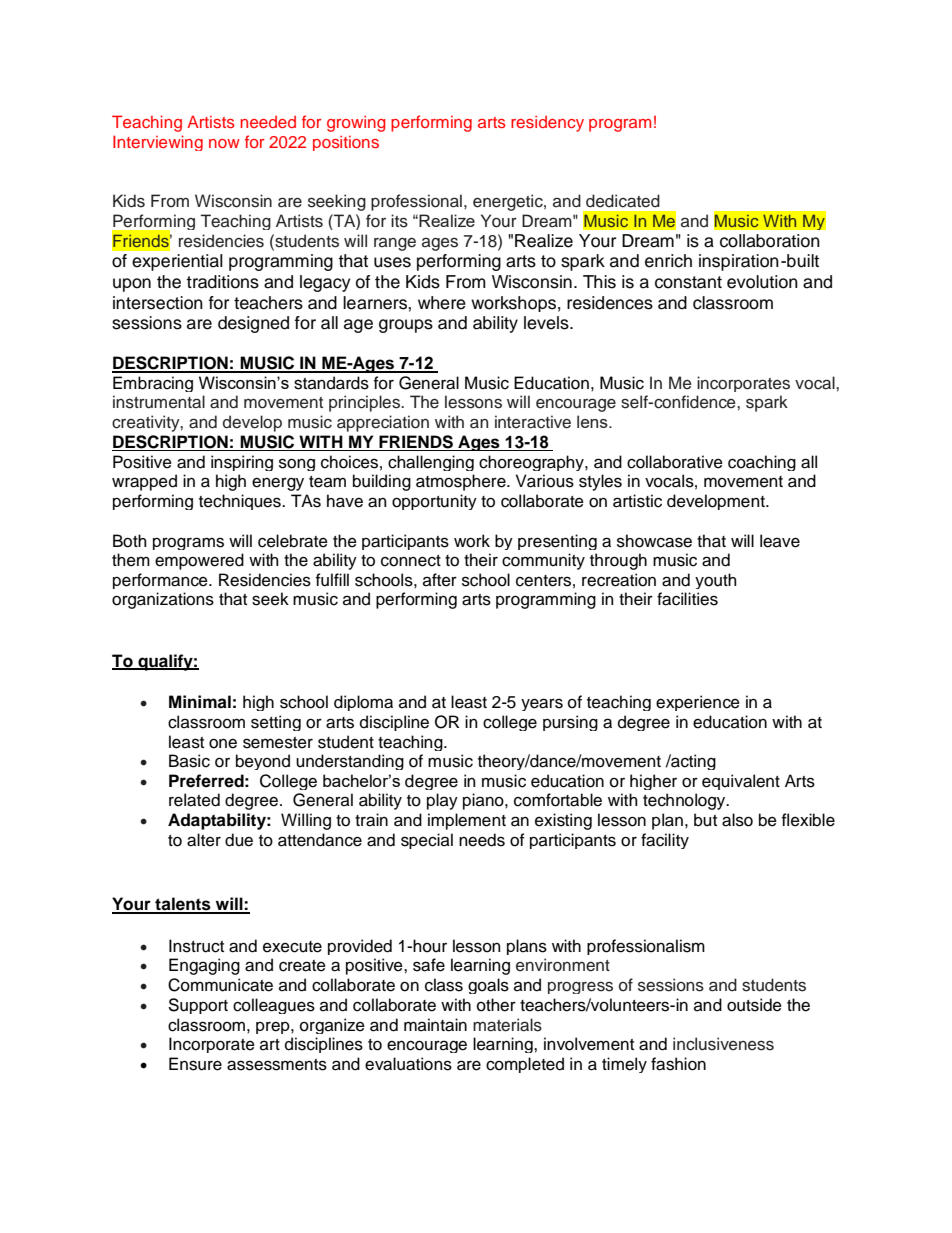 This image has height=1233, width=952. What do you see at coordinates (762, 463) in the image?
I see `coaching` at bounding box center [762, 463].
